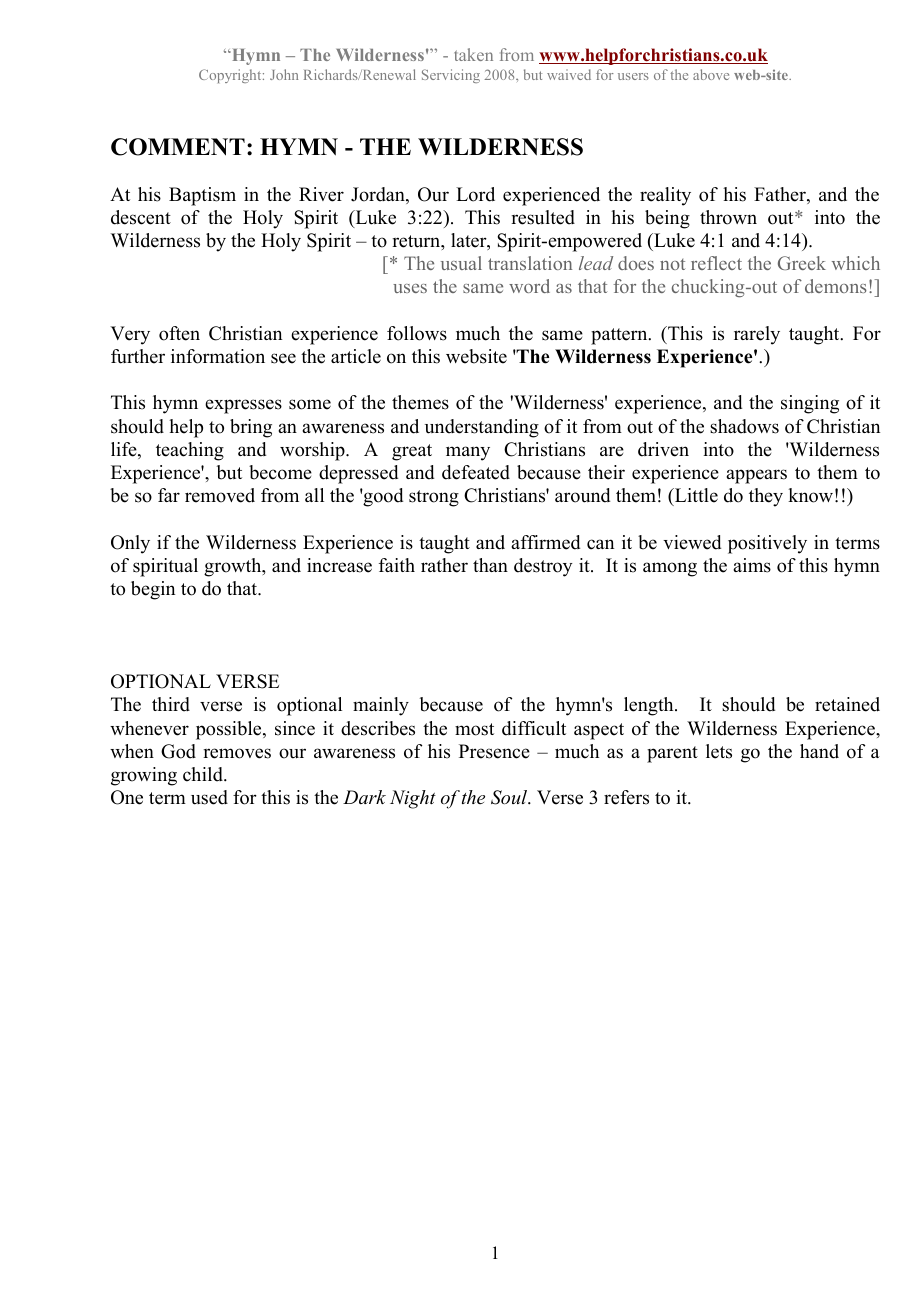  What do you see at coordinates (766, 497) in the screenshot?
I see `they` at bounding box center [766, 497].
